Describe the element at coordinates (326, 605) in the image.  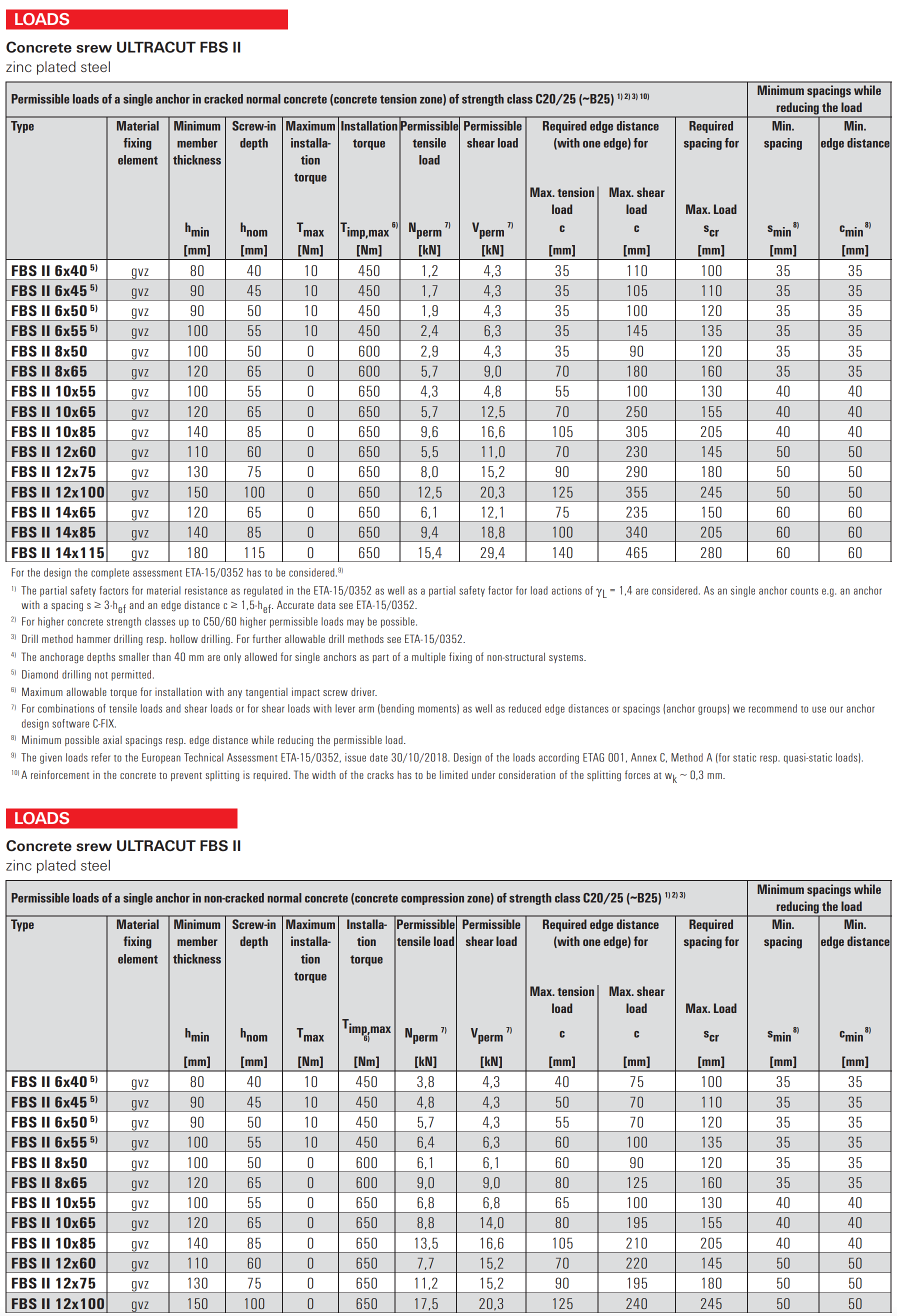
I see `data` at that location.
